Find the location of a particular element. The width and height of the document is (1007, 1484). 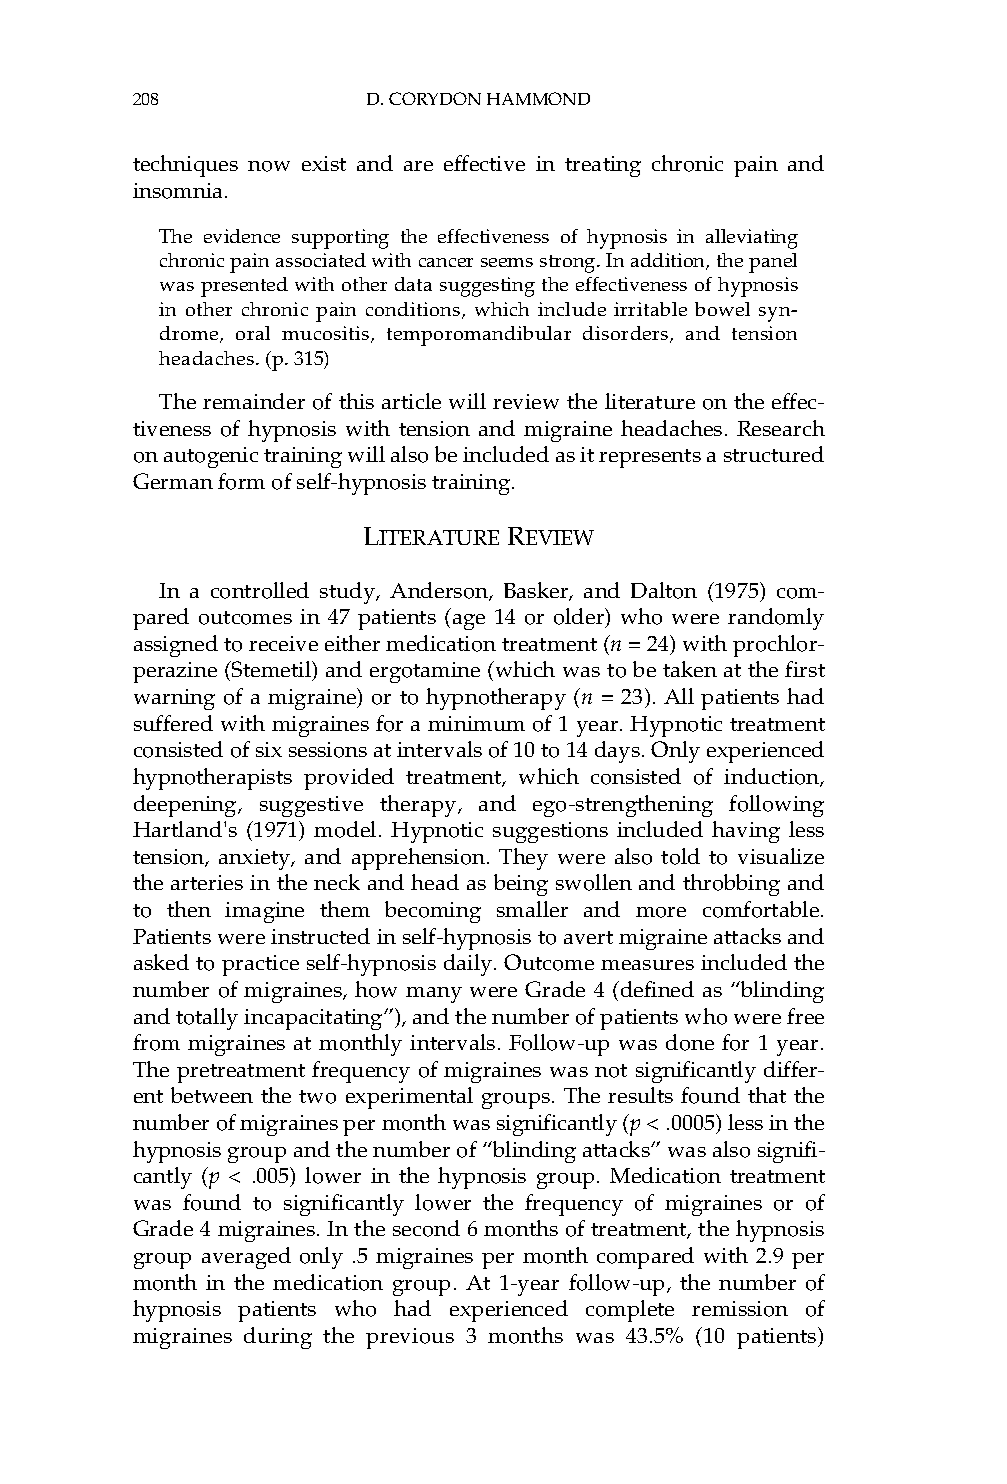

averaged is located at coordinates (246, 1258).
